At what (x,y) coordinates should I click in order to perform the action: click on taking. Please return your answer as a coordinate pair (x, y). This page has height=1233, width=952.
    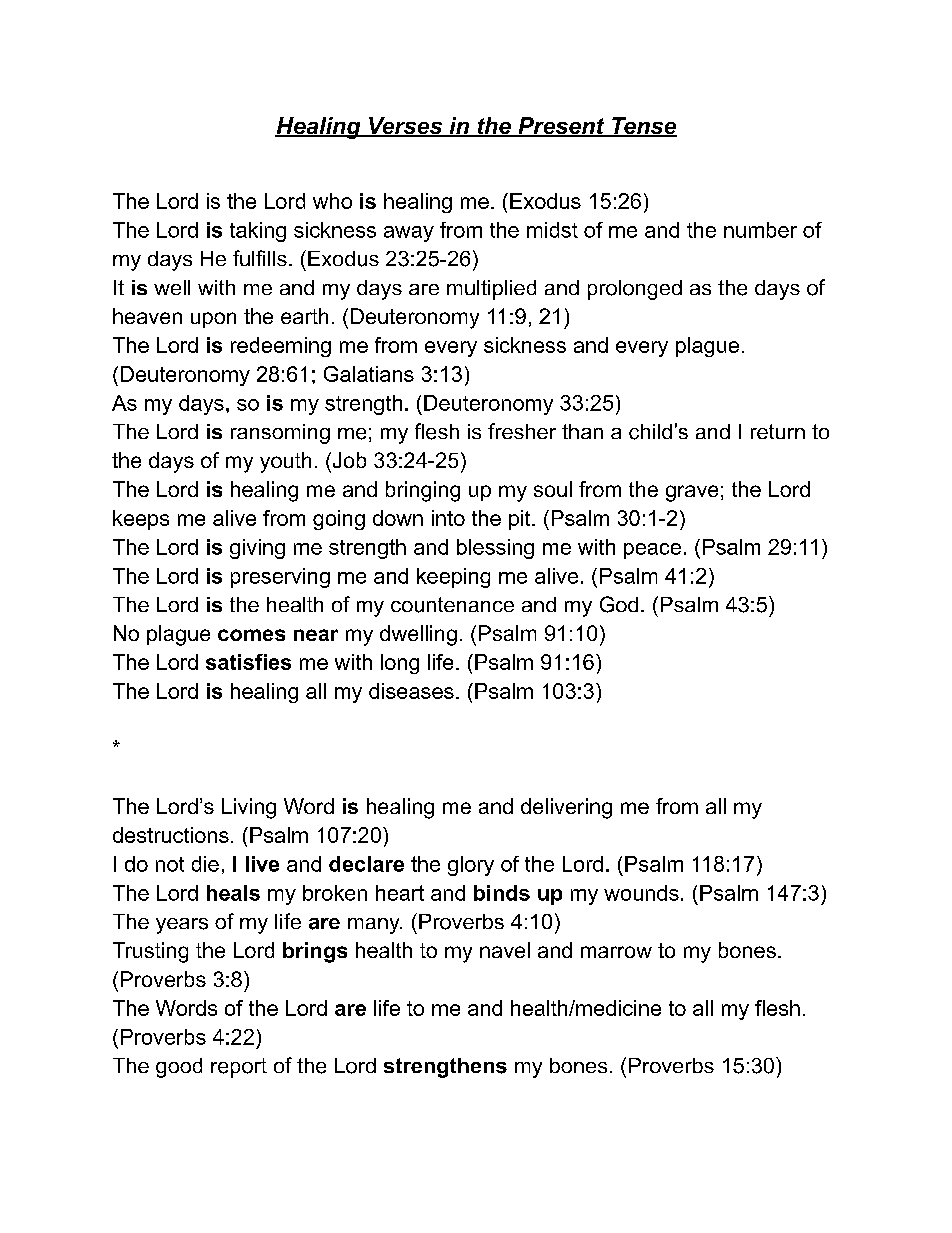
    Looking at the image, I should click on (258, 232).
